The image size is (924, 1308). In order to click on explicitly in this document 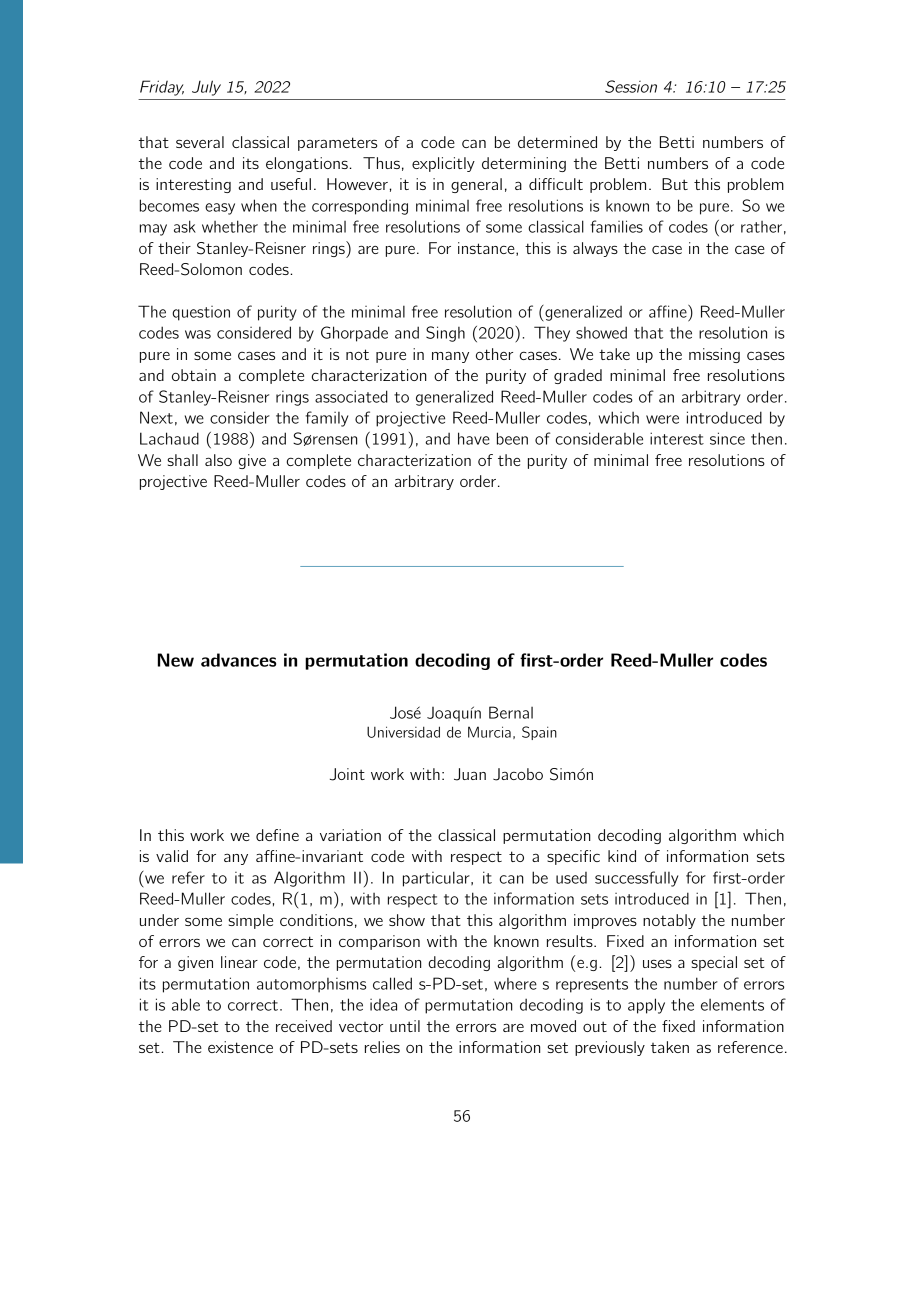, I will do `click(443, 164)`.
